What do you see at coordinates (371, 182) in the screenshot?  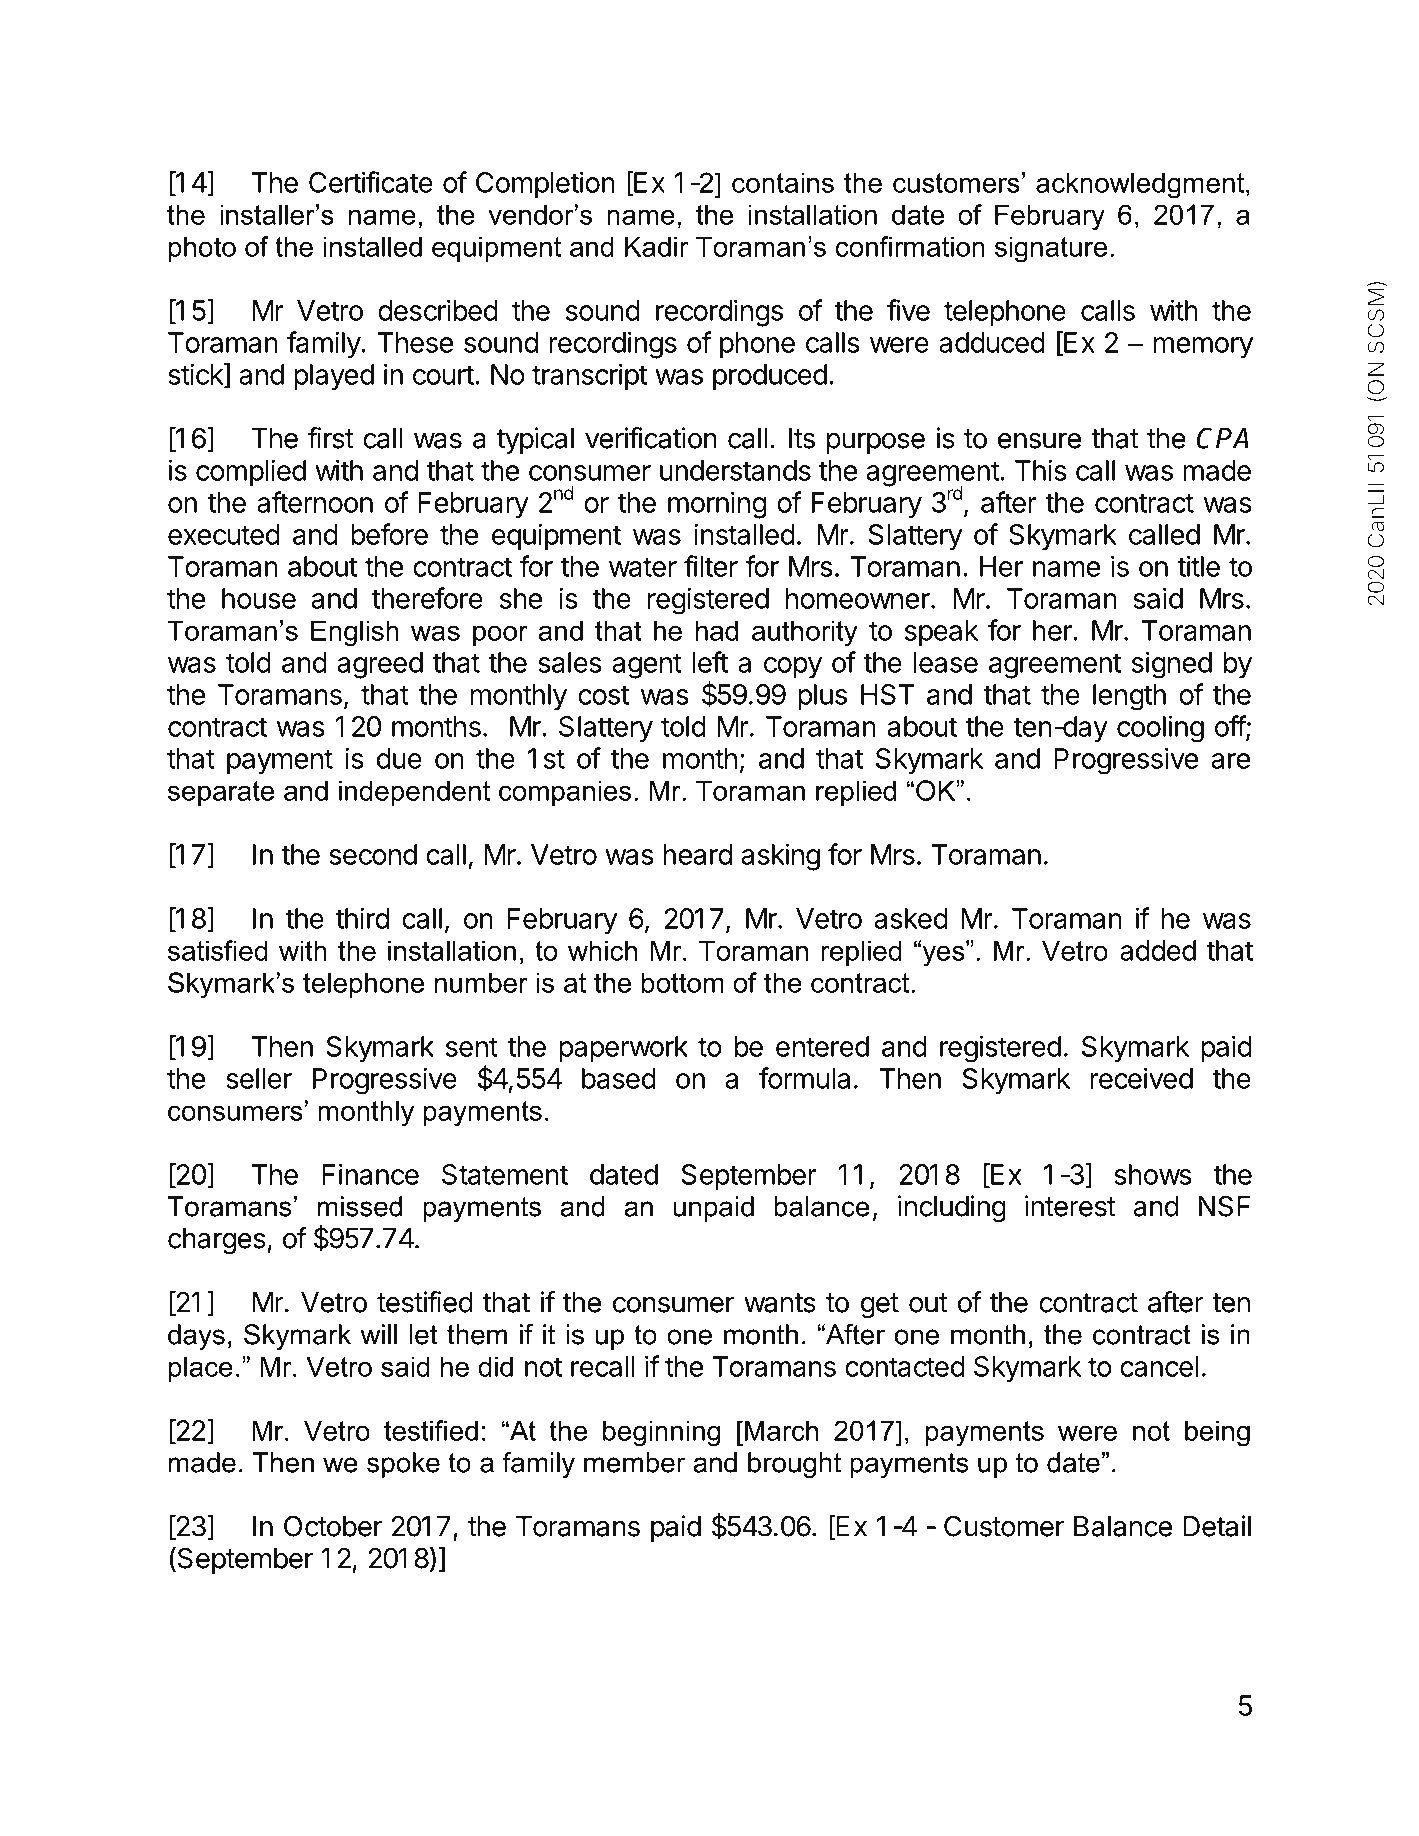 I see `Certificate` at bounding box center [371, 182].
